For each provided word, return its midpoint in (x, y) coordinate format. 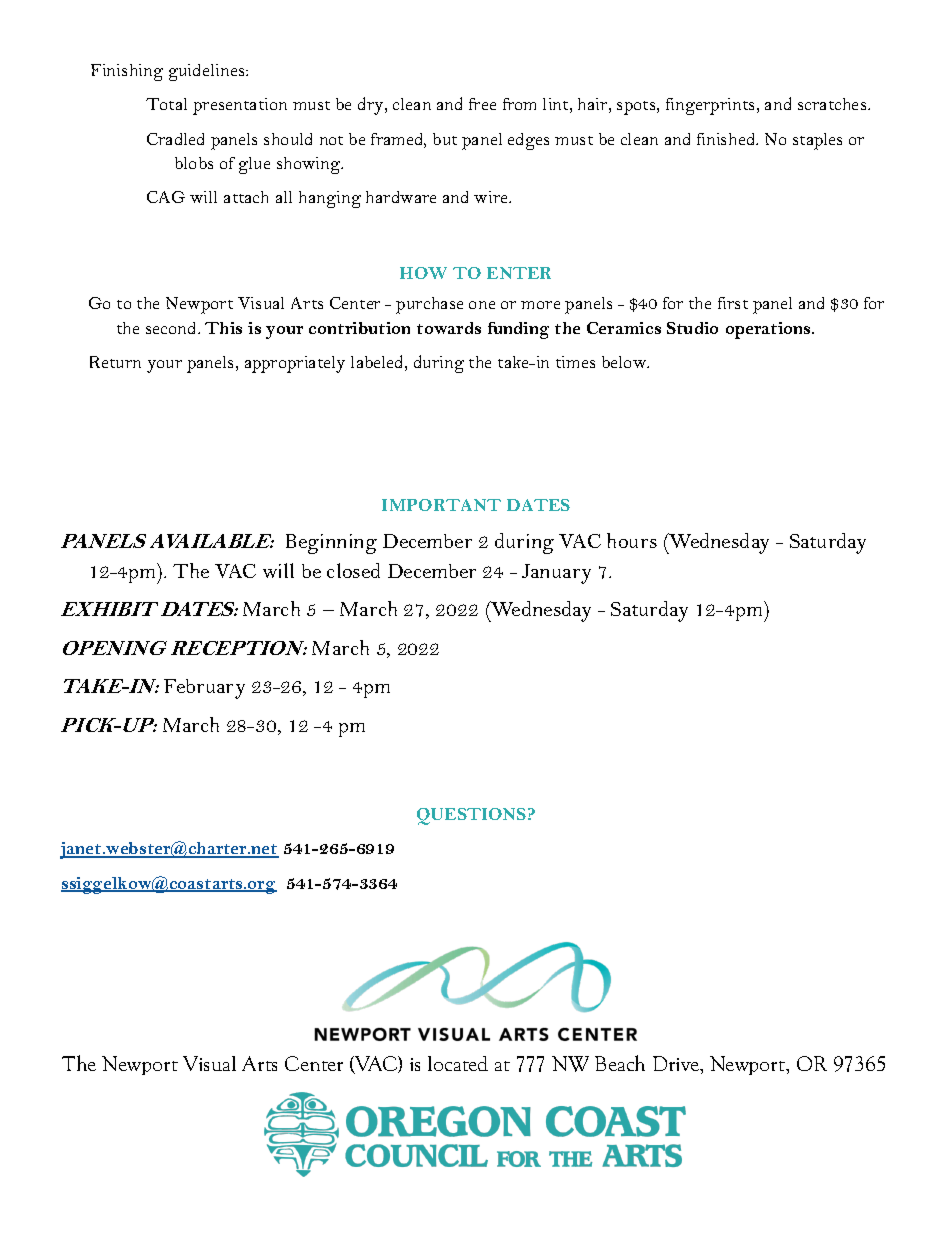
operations (769, 330)
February (204, 689)
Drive (677, 1063)
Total (166, 104)
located (458, 1063)
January (556, 574)
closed (353, 570)
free (482, 104)
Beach (620, 1063)
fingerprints (712, 106)
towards (449, 328)
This (223, 328)
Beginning (331, 544)
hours (632, 540)
